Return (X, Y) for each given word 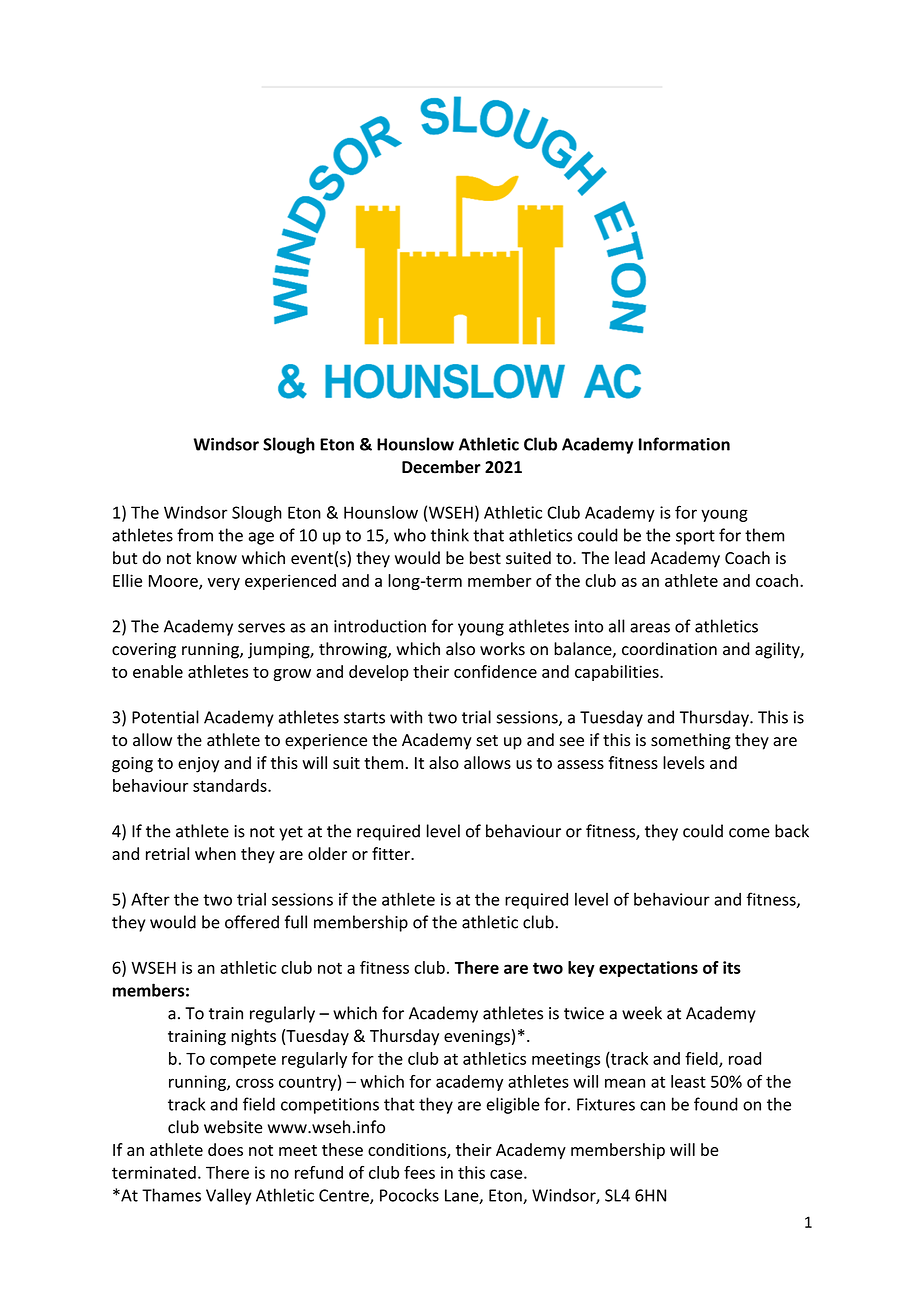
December (441, 467)
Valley (228, 1196)
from (195, 535)
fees (419, 1172)
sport (695, 537)
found (716, 1104)
